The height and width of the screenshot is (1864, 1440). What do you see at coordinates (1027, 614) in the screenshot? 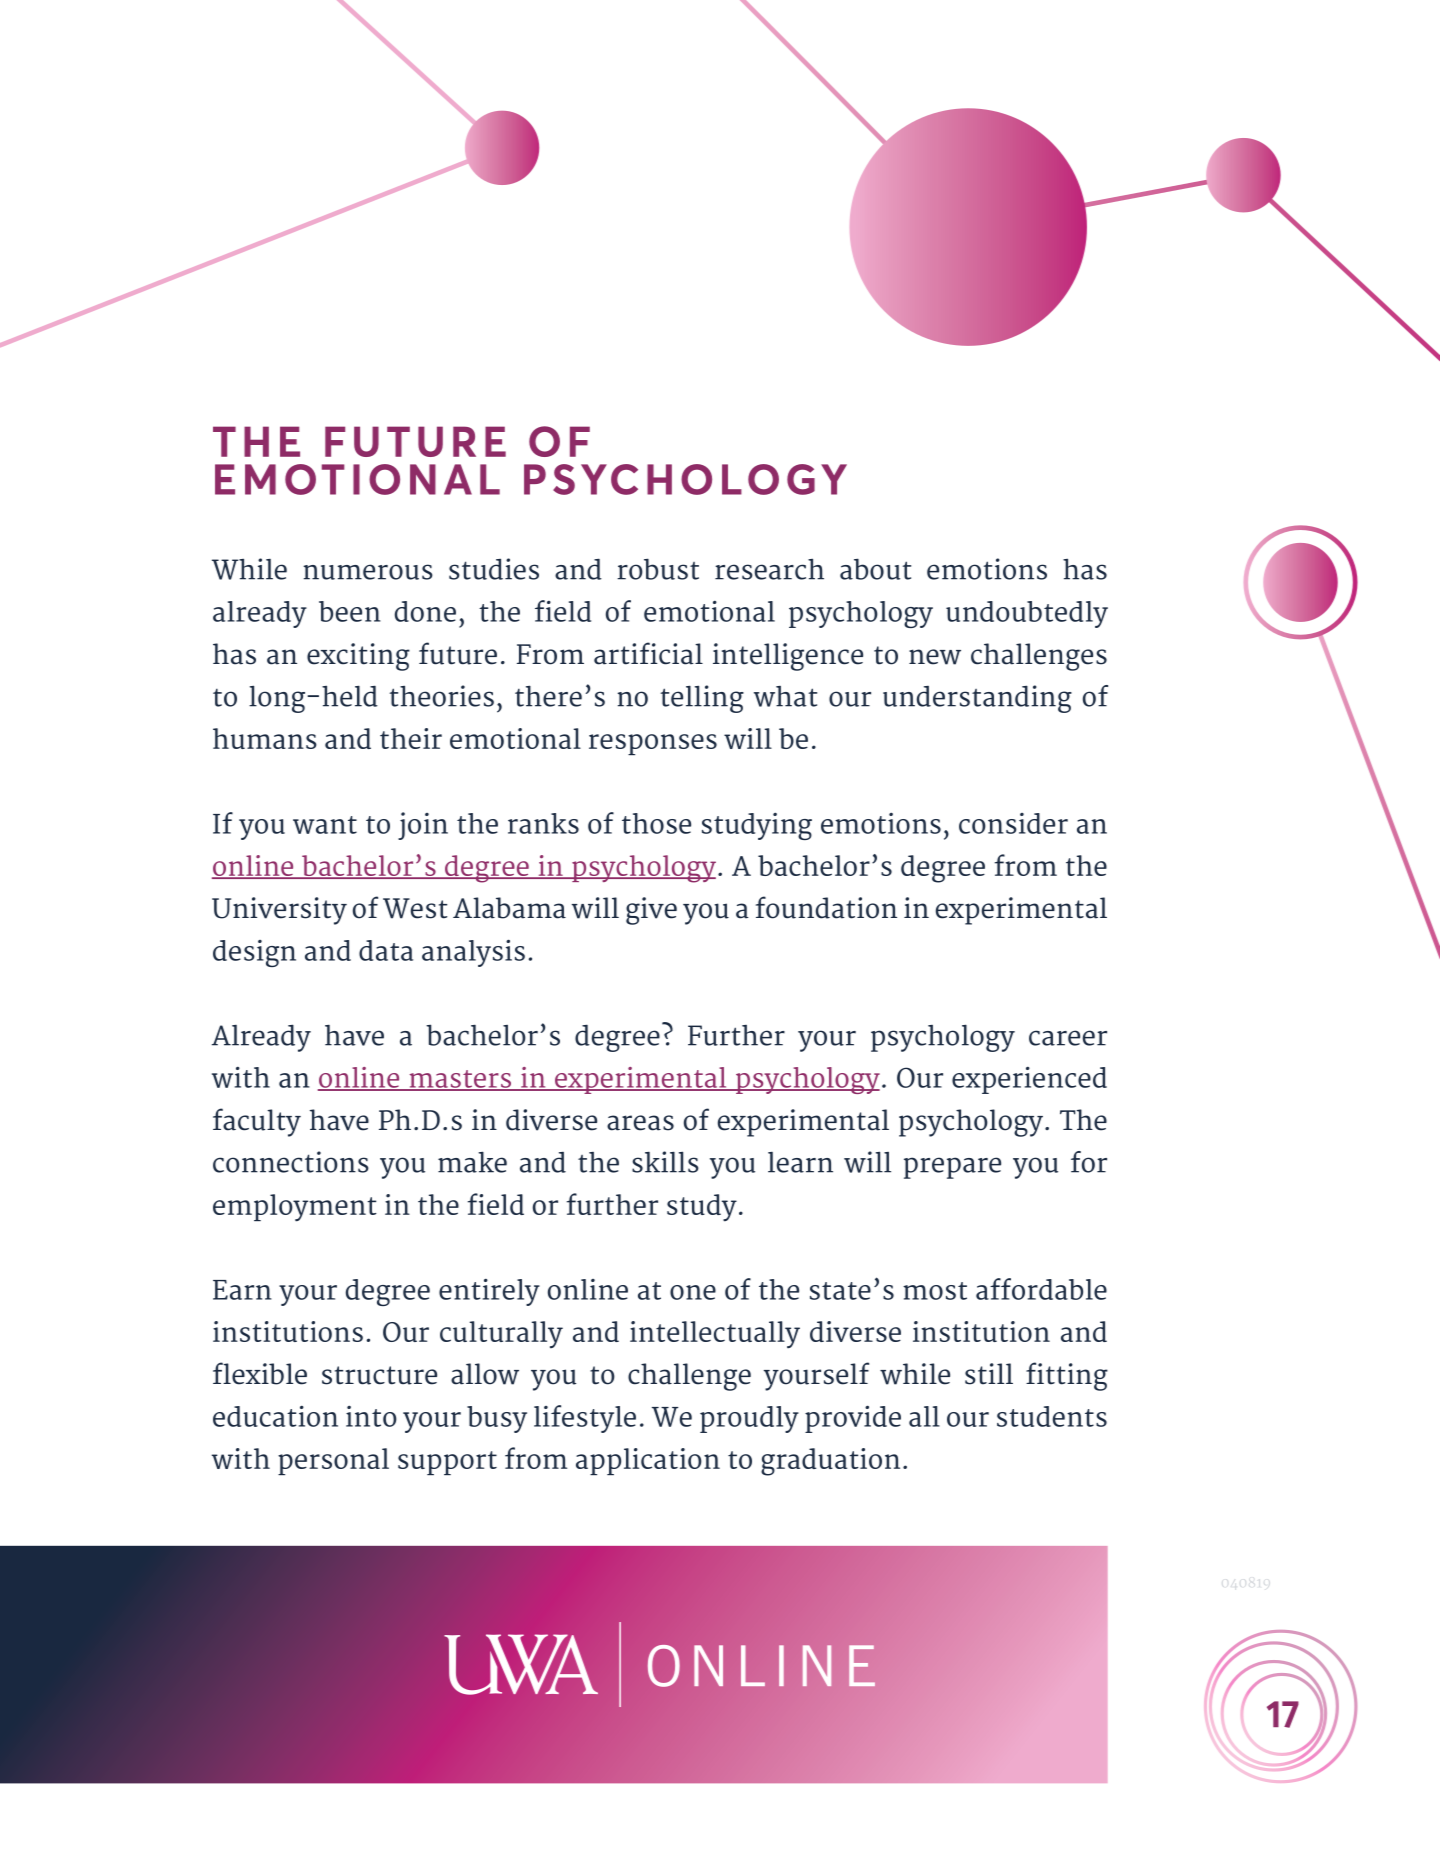
I see `undoubtedly` at bounding box center [1027, 614].
